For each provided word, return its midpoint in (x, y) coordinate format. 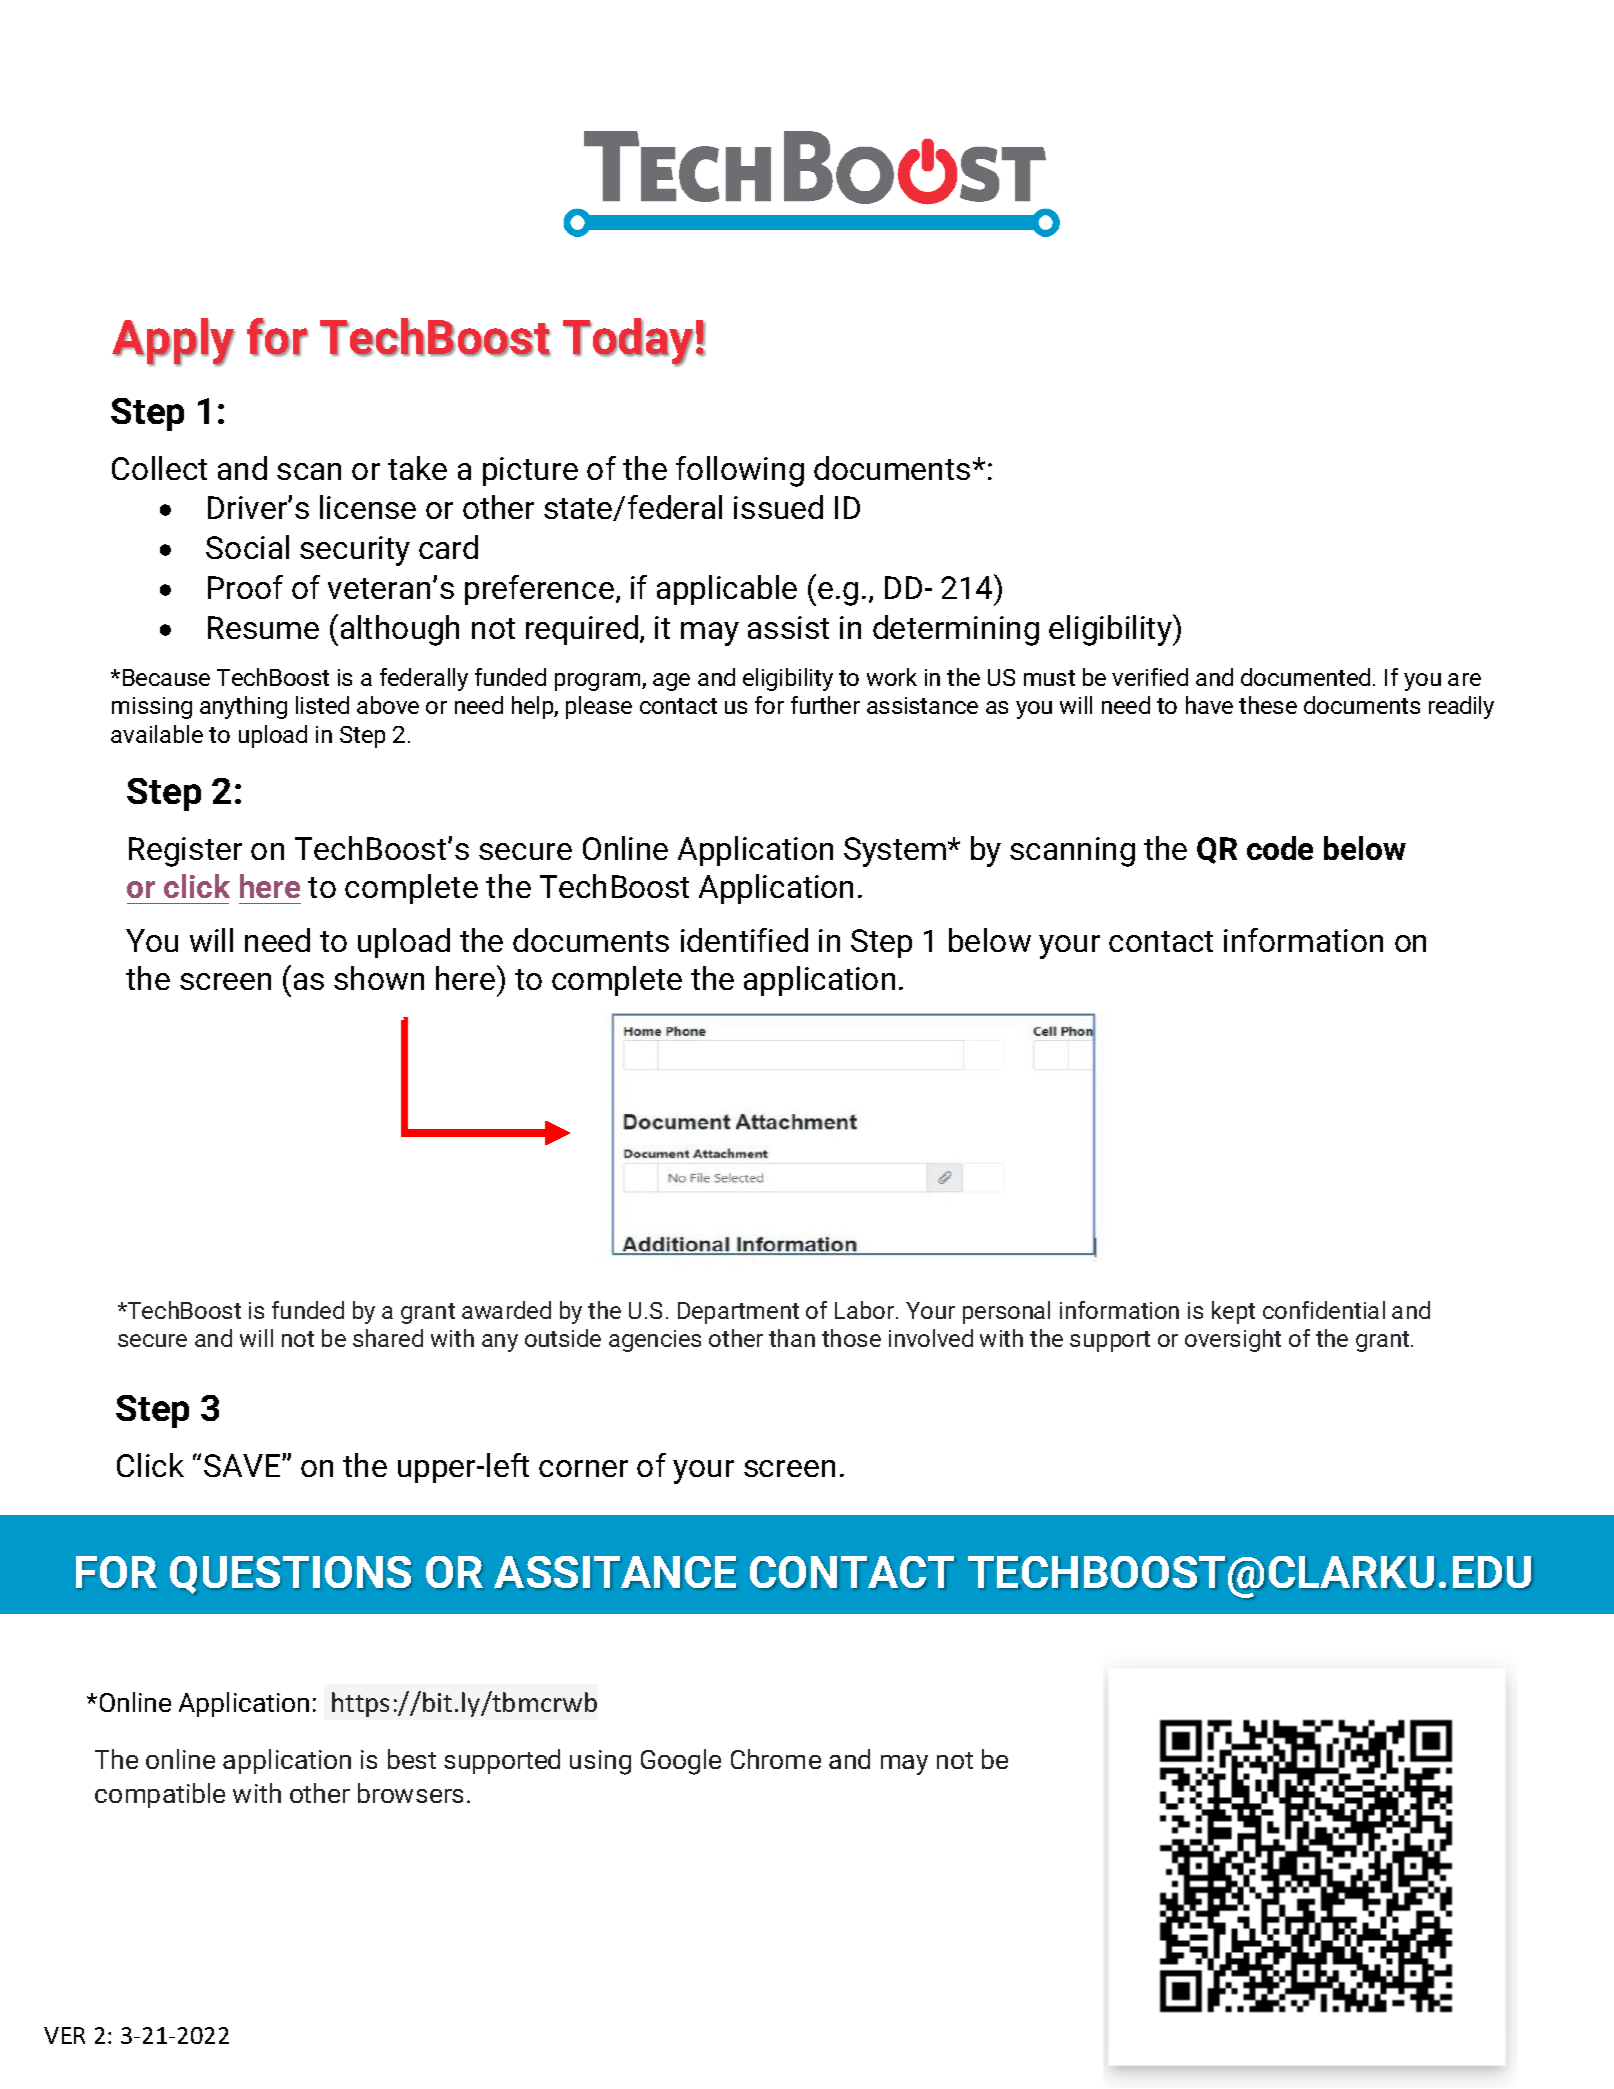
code (1280, 848)
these (1268, 705)
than (792, 1338)
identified (744, 940)
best (412, 1759)
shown (379, 978)
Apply (173, 342)
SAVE (243, 1465)
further (825, 705)
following (740, 471)
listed (322, 705)
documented (1305, 677)
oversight (1233, 1340)
